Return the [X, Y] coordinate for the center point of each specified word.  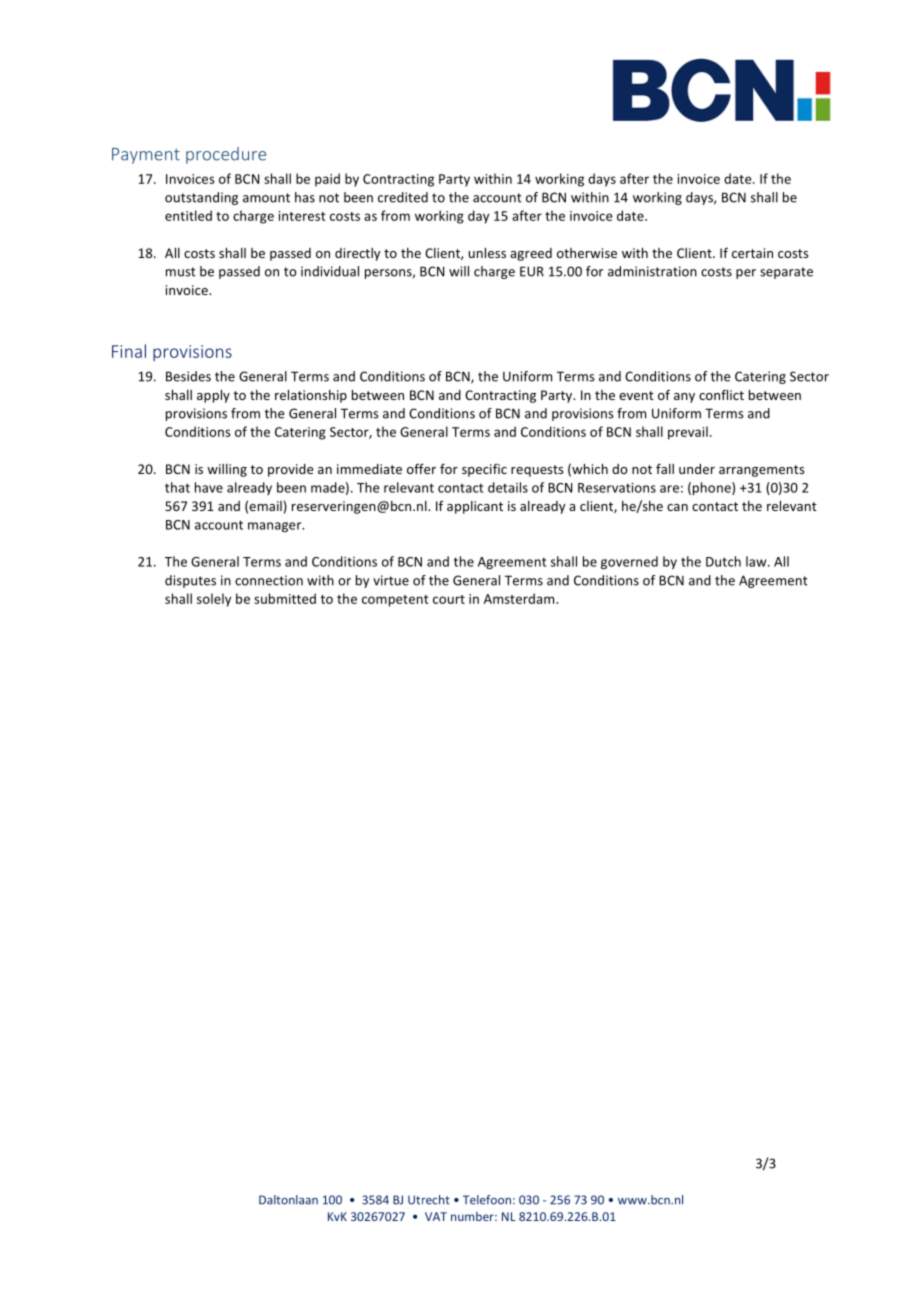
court [449, 599]
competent [395, 601]
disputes [190, 581]
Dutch [723, 561]
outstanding [201, 198]
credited [403, 197]
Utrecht [429, 1200]
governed [629, 562]
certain [752, 253]
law [757, 561]
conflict [721, 394]
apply [213, 396]
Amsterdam [520, 598]
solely [214, 600]
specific [484, 470]
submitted [285, 598]
